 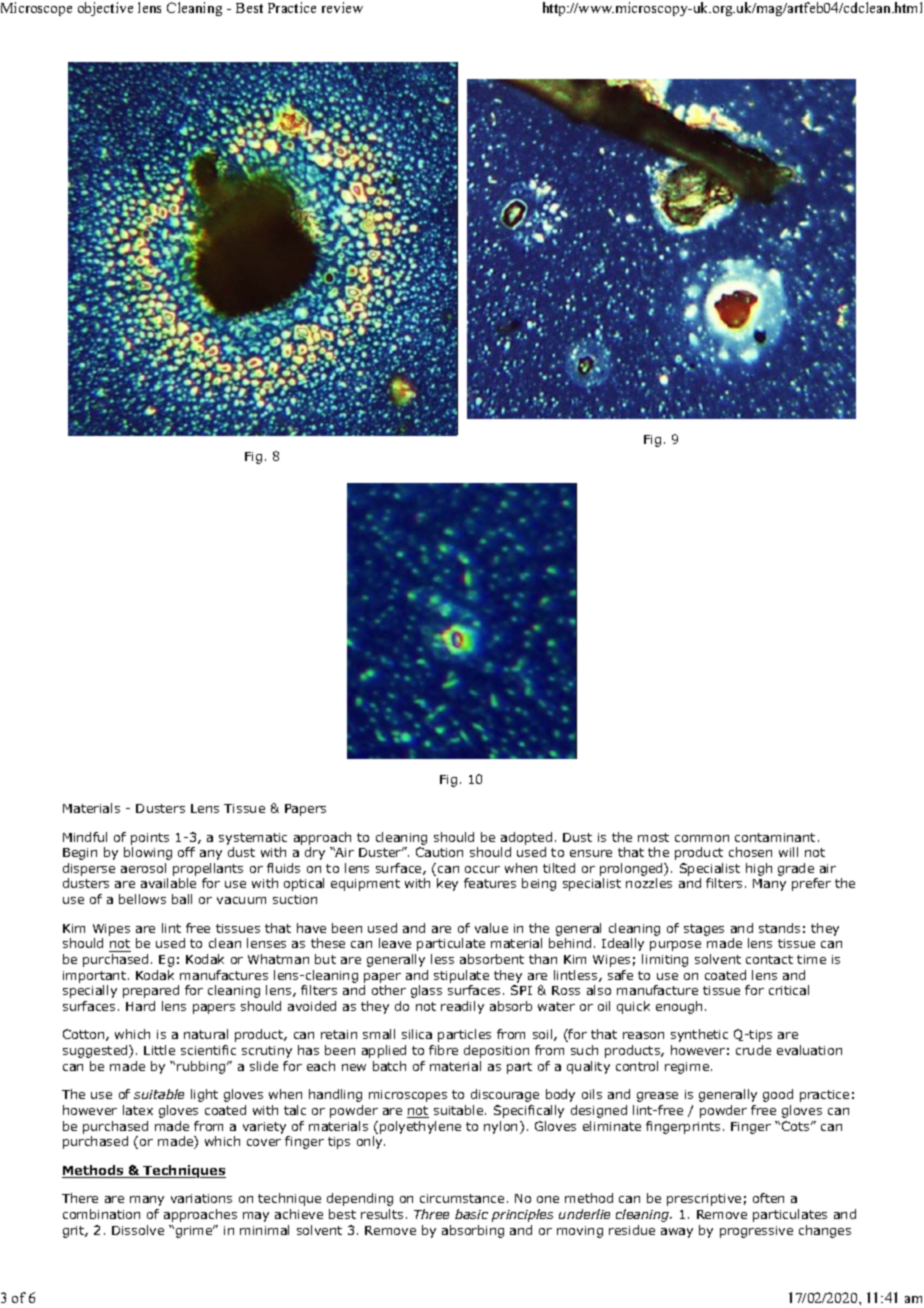 I want to click on variations, so click(x=201, y=1198).
